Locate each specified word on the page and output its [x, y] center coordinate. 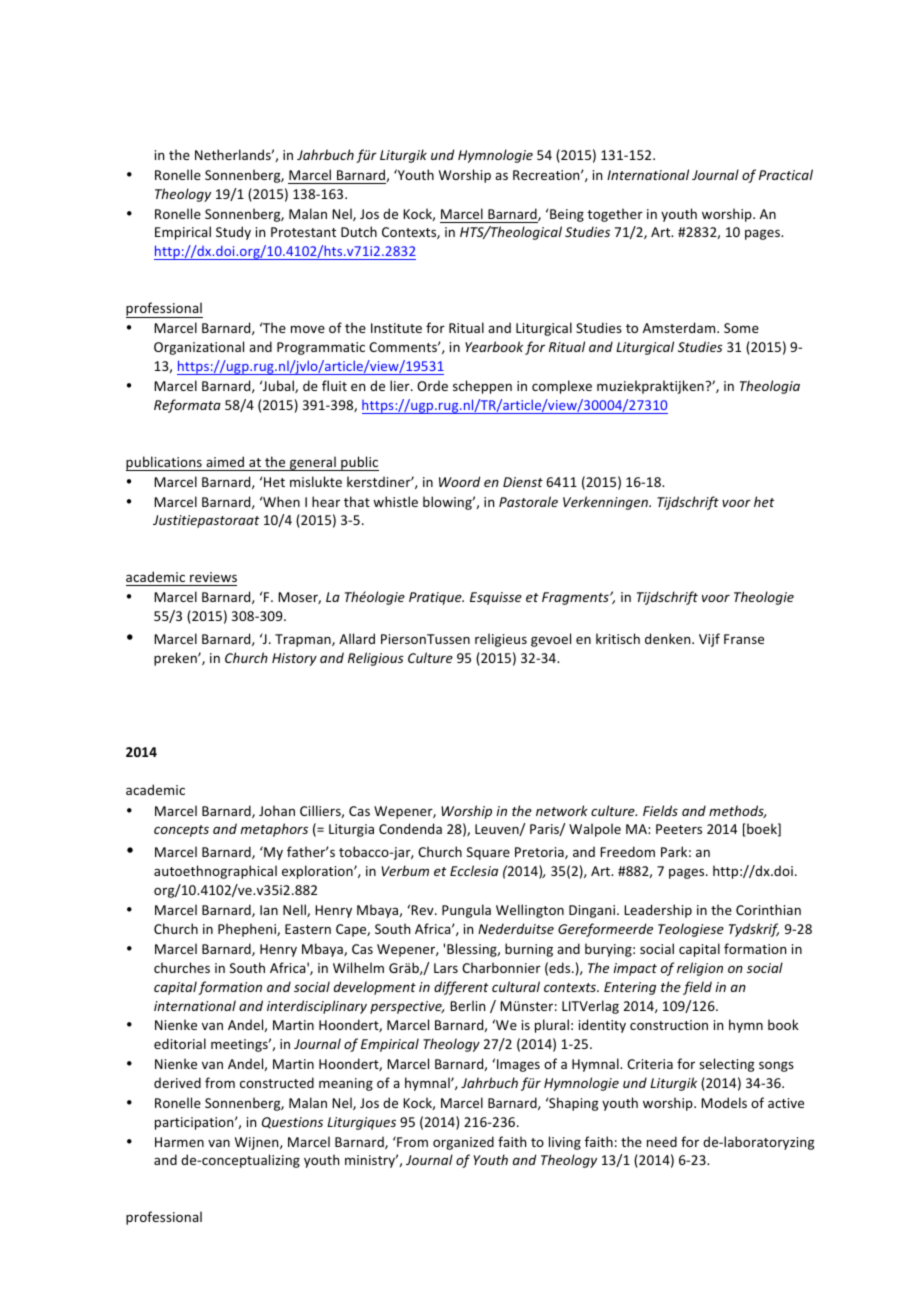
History [294, 659]
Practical [786, 174]
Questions [292, 1122]
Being [566, 215]
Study [233, 233]
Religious [376, 659]
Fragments [576, 598]
